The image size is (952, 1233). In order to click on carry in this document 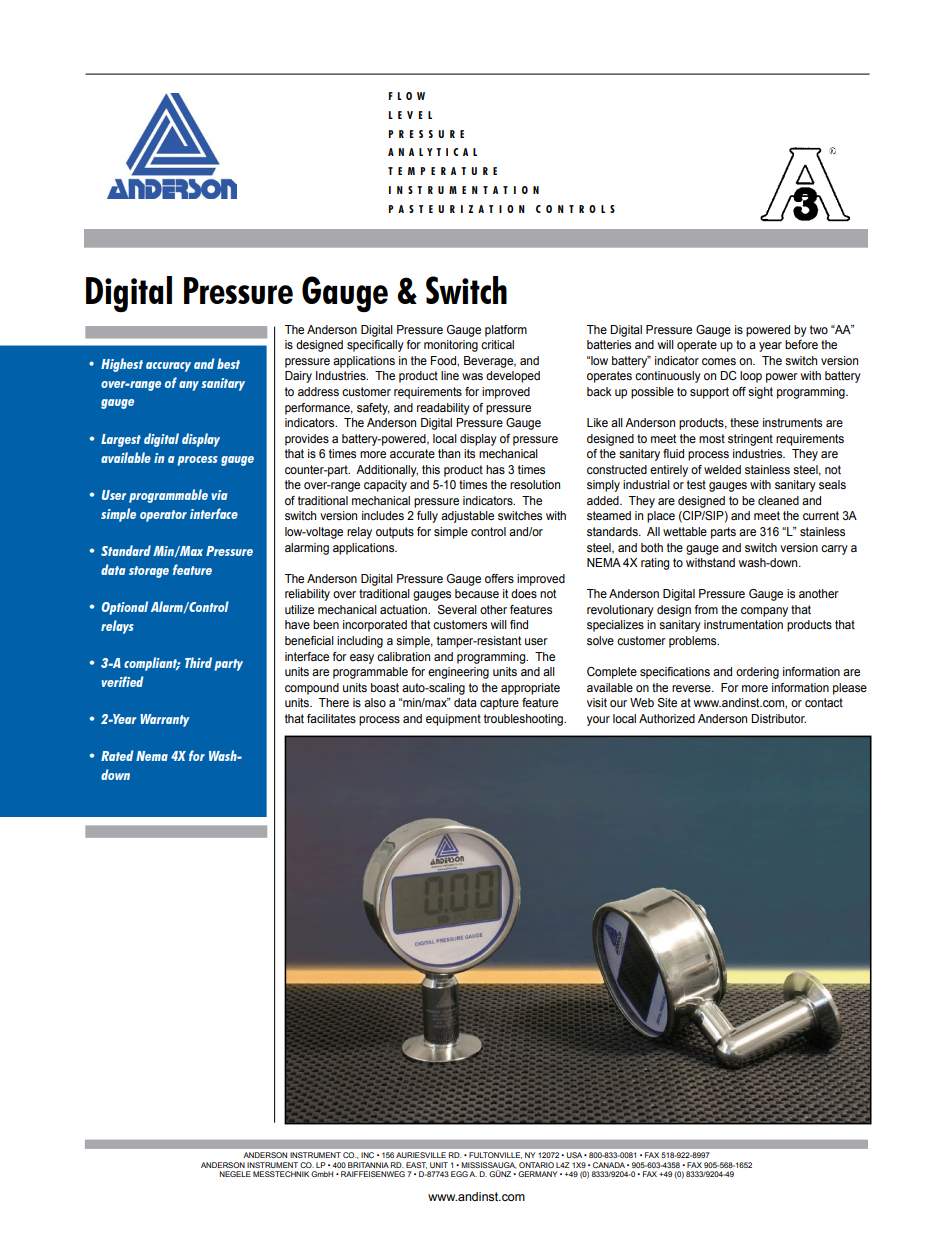, I will do `click(834, 550)`.
